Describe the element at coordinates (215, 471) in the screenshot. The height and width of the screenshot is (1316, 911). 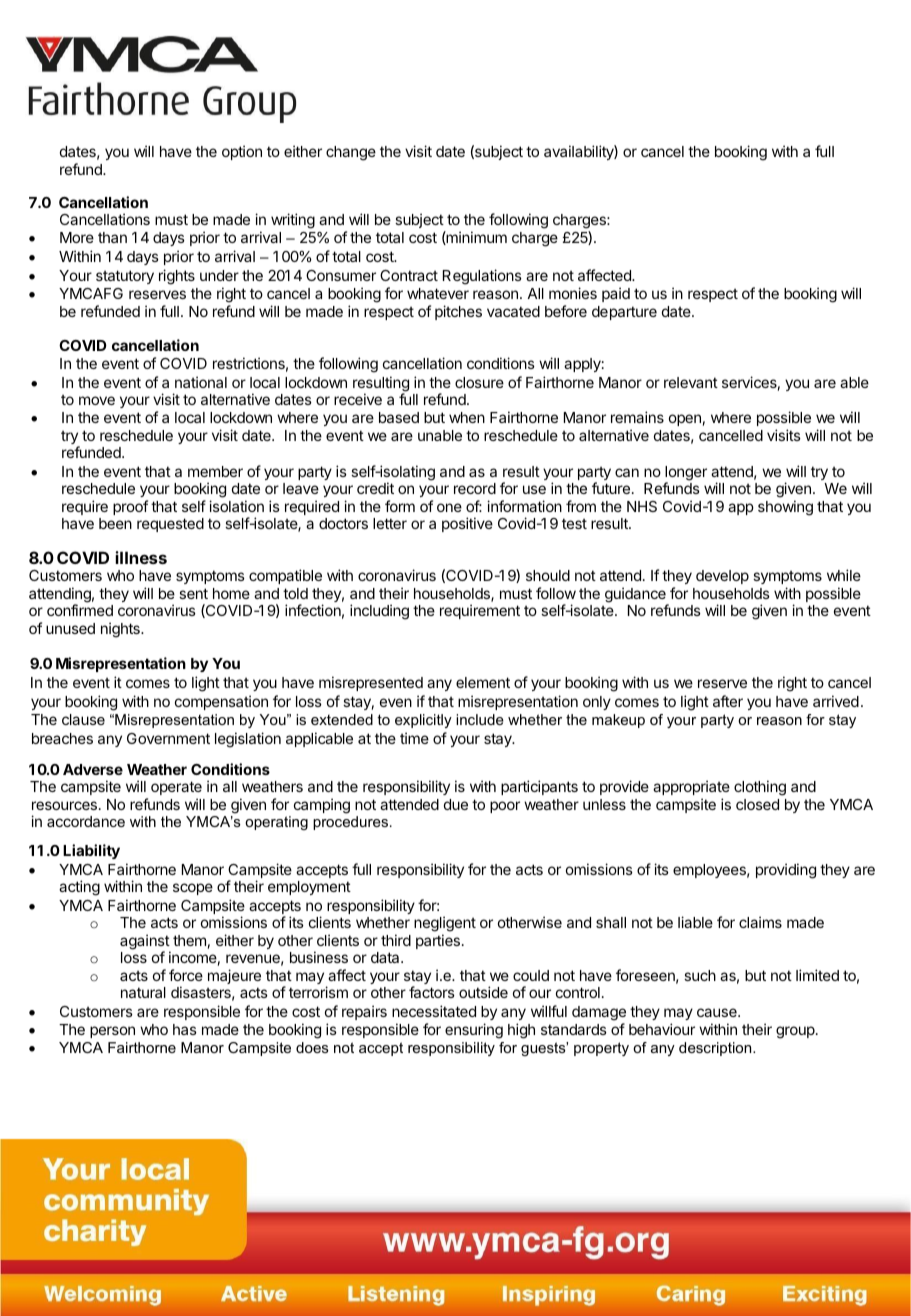
I see `member` at that location.
